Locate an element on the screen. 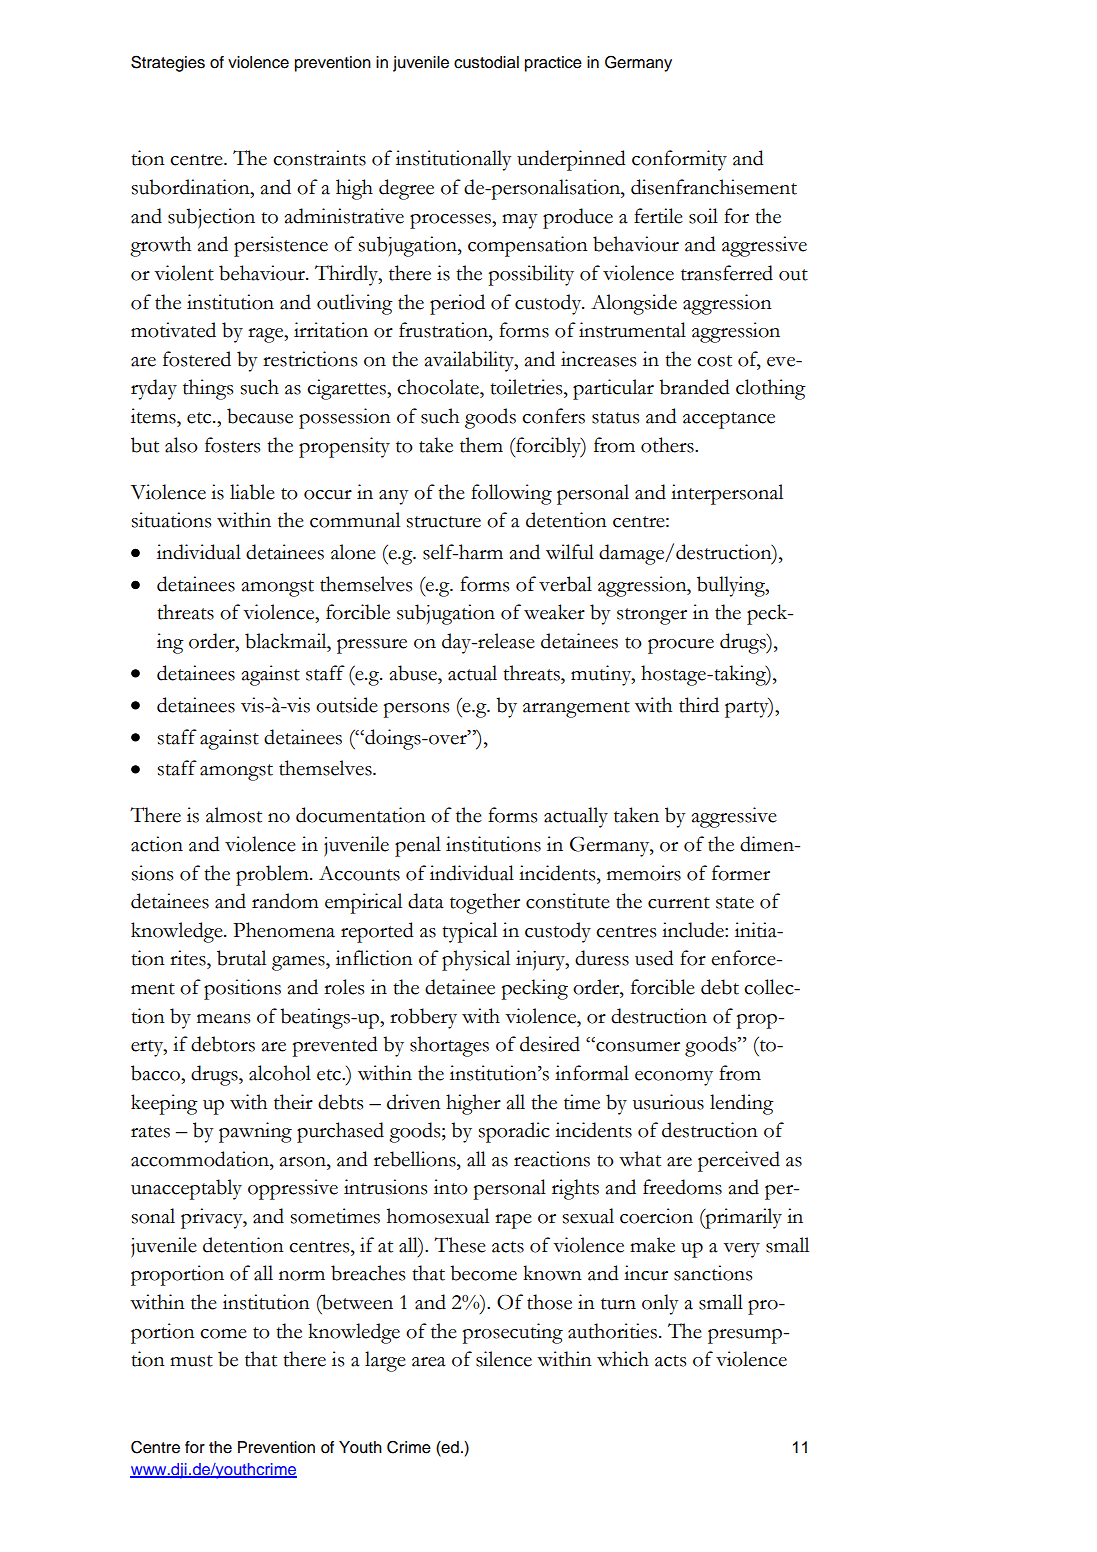 The width and height of the screenshot is (1097, 1552). only is located at coordinates (660, 1304).
